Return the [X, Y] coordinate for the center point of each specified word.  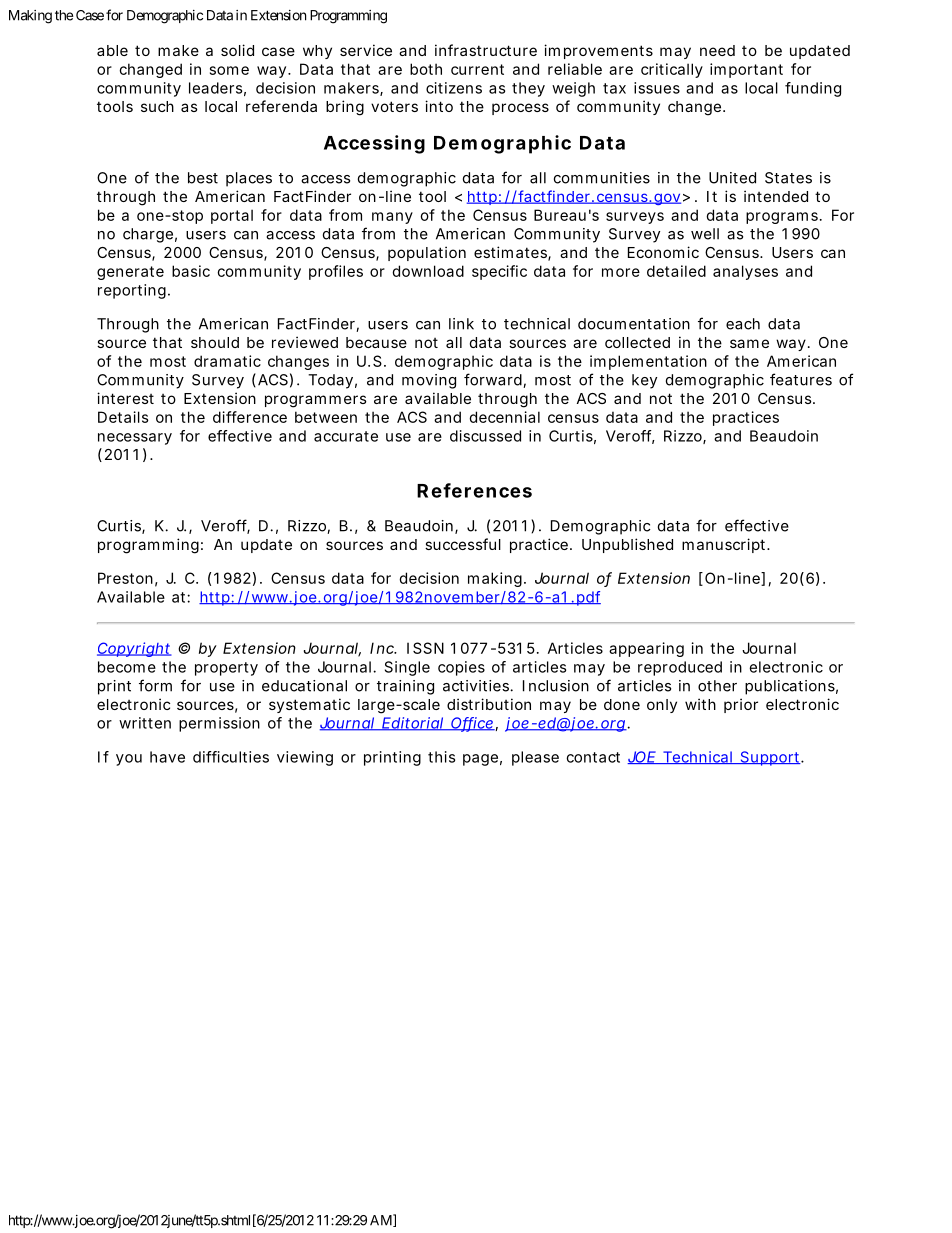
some [229, 70]
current [477, 69]
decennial [504, 417]
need [717, 50]
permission [219, 724]
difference [250, 417]
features [801, 379]
